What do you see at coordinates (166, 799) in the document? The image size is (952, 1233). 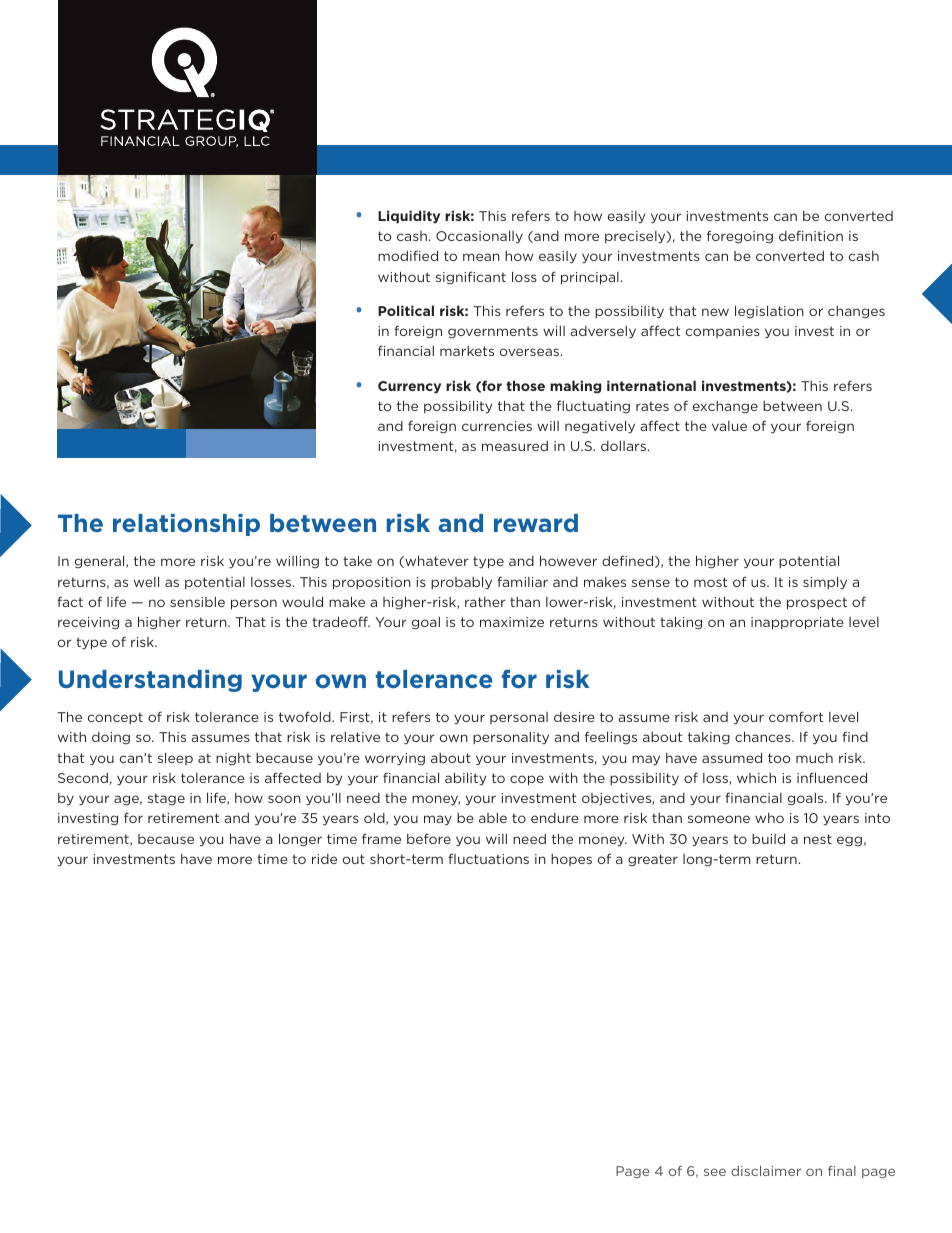 I see `stage` at bounding box center [166, 799].
